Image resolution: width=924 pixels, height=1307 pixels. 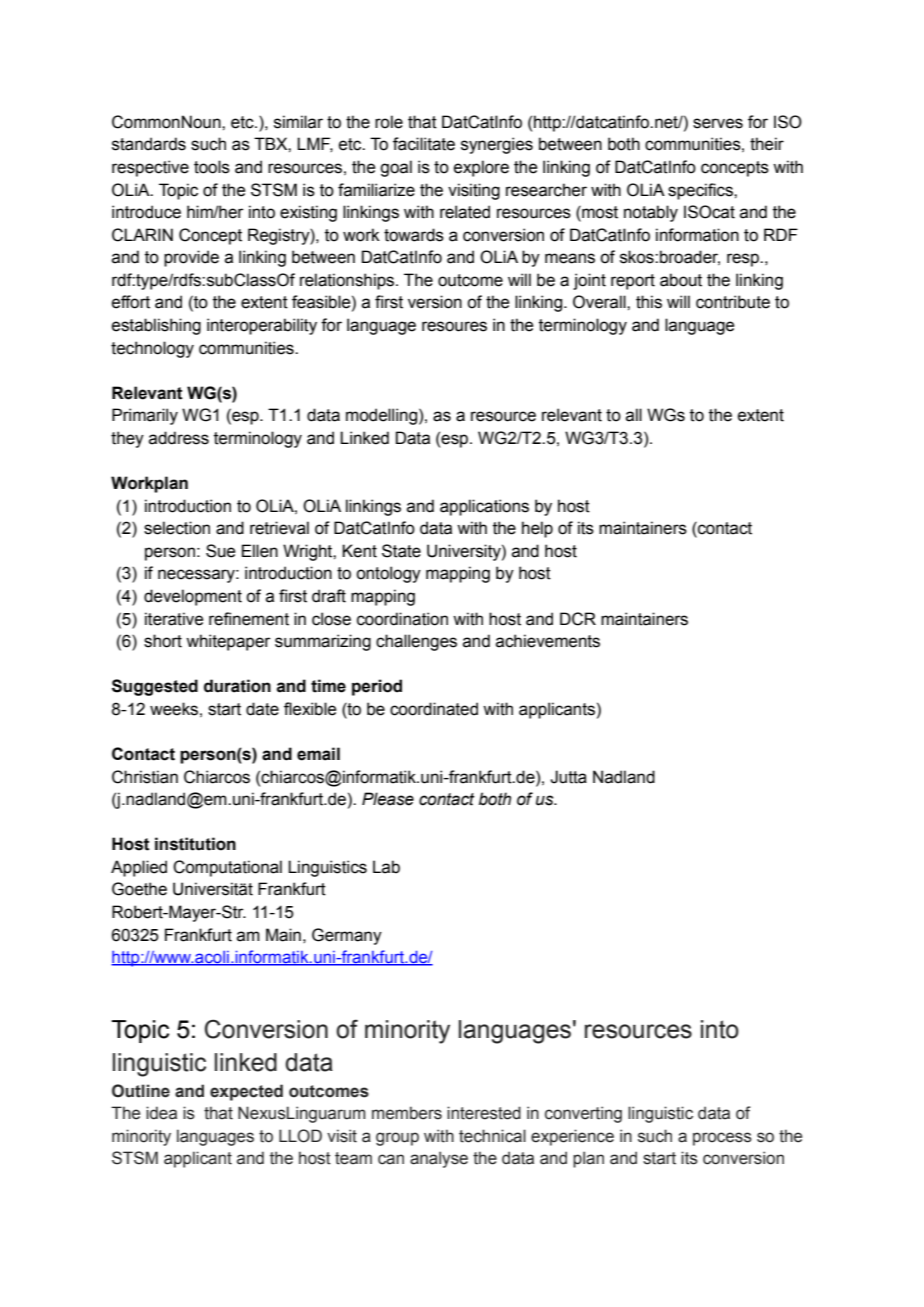 I want to click on institution, so click(x=195, y=844).
